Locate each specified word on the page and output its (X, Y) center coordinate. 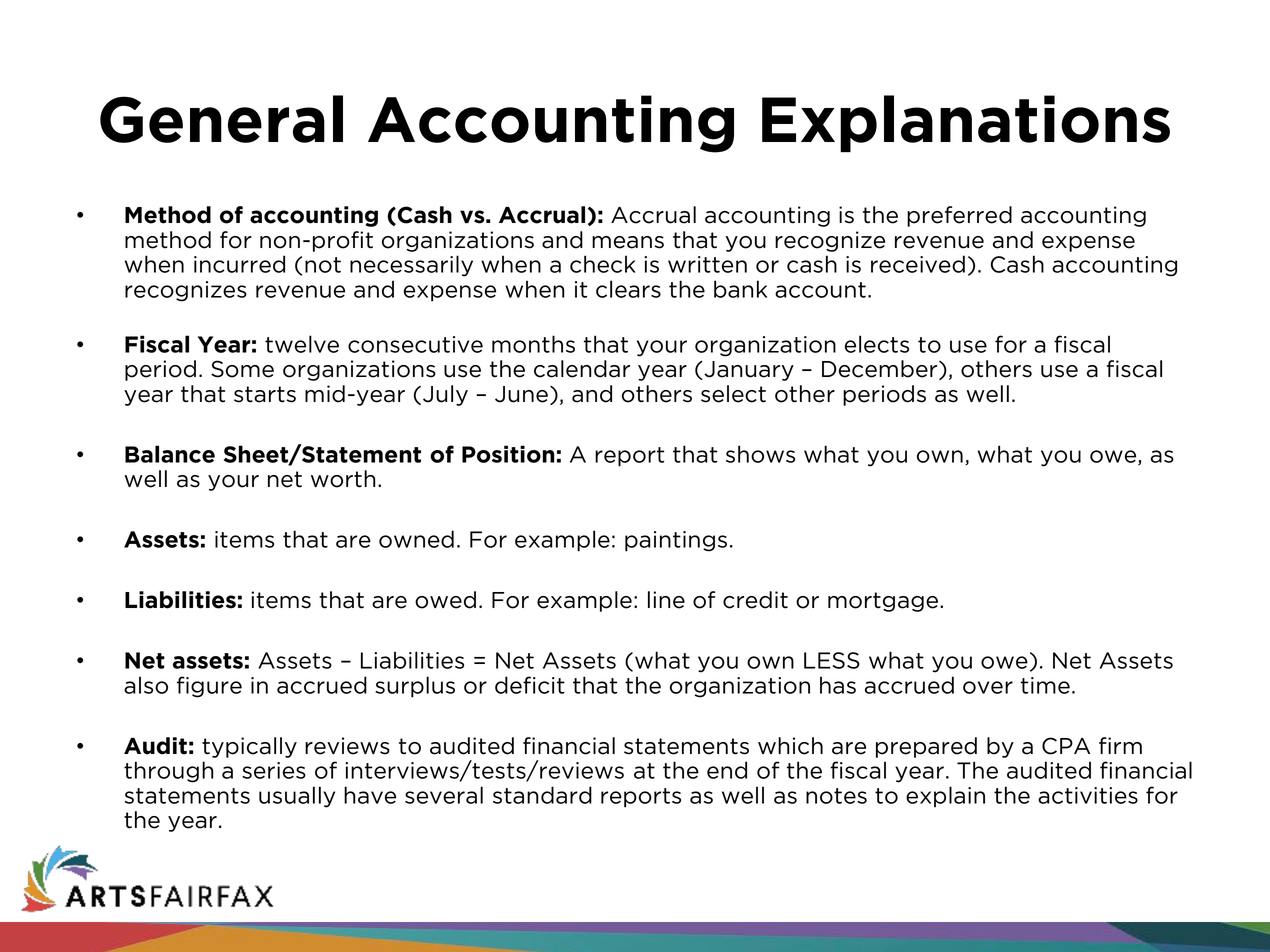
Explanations (966, 124)
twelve (302, 344)
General (221, 119)
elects (877, 344)
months (533, 344)
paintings (676, 541)
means (628, 242)
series (274, 770)
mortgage (883, 602)
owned (416, 539)
